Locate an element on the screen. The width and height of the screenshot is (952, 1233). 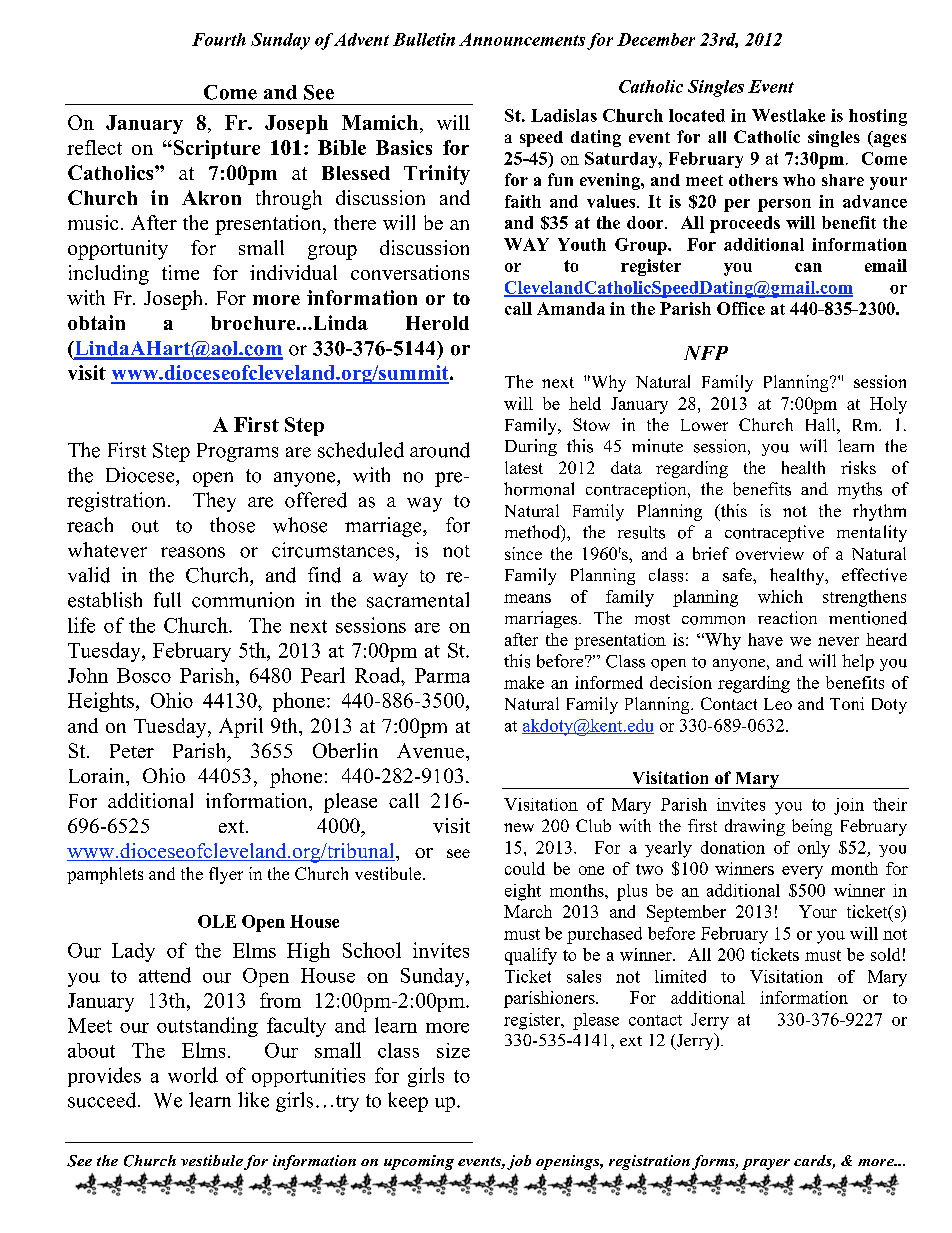
communion is located at coordinates (243, 600).
